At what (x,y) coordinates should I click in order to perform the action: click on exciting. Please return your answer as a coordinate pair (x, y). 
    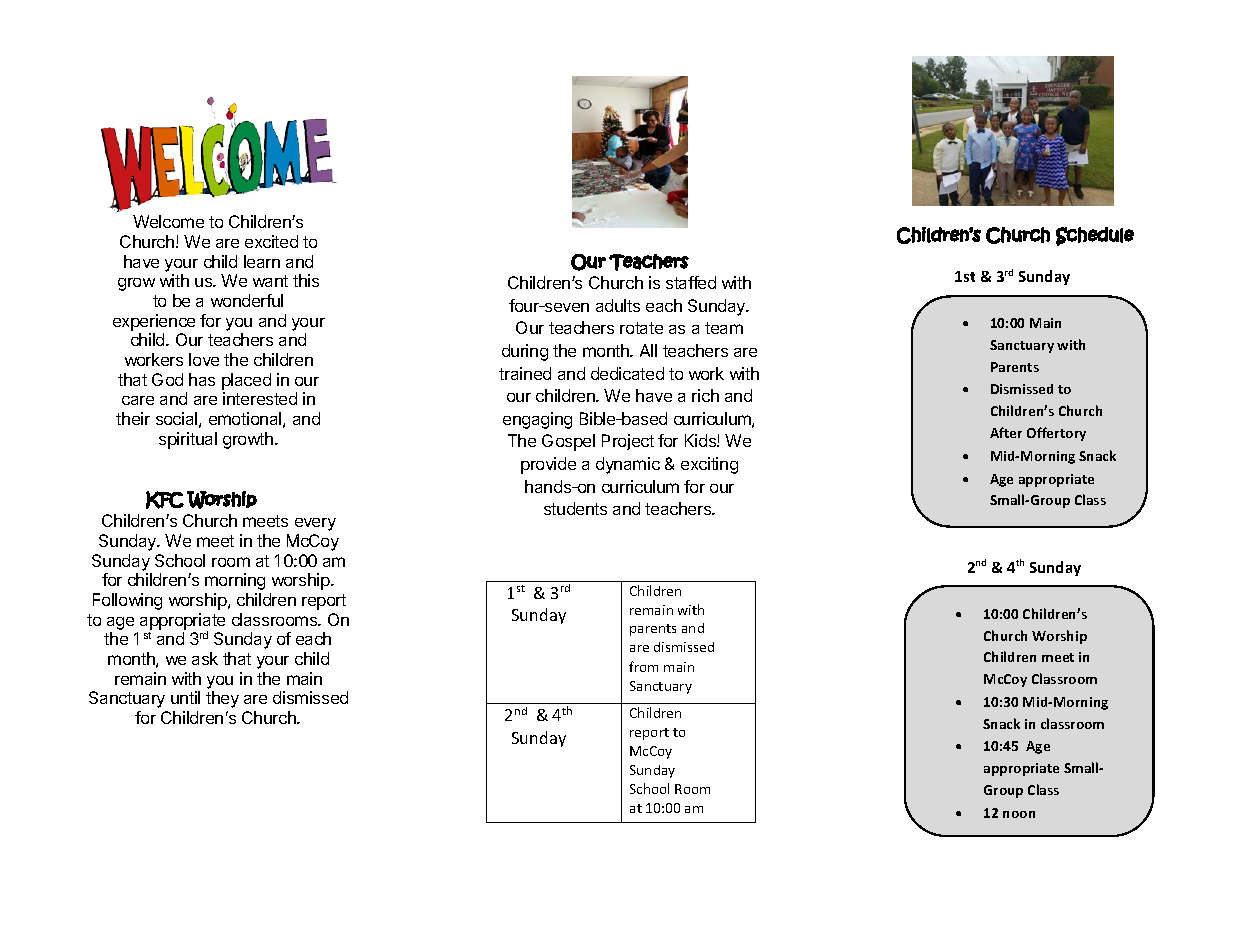
    Looking at the image, I should click on (709, 465).
